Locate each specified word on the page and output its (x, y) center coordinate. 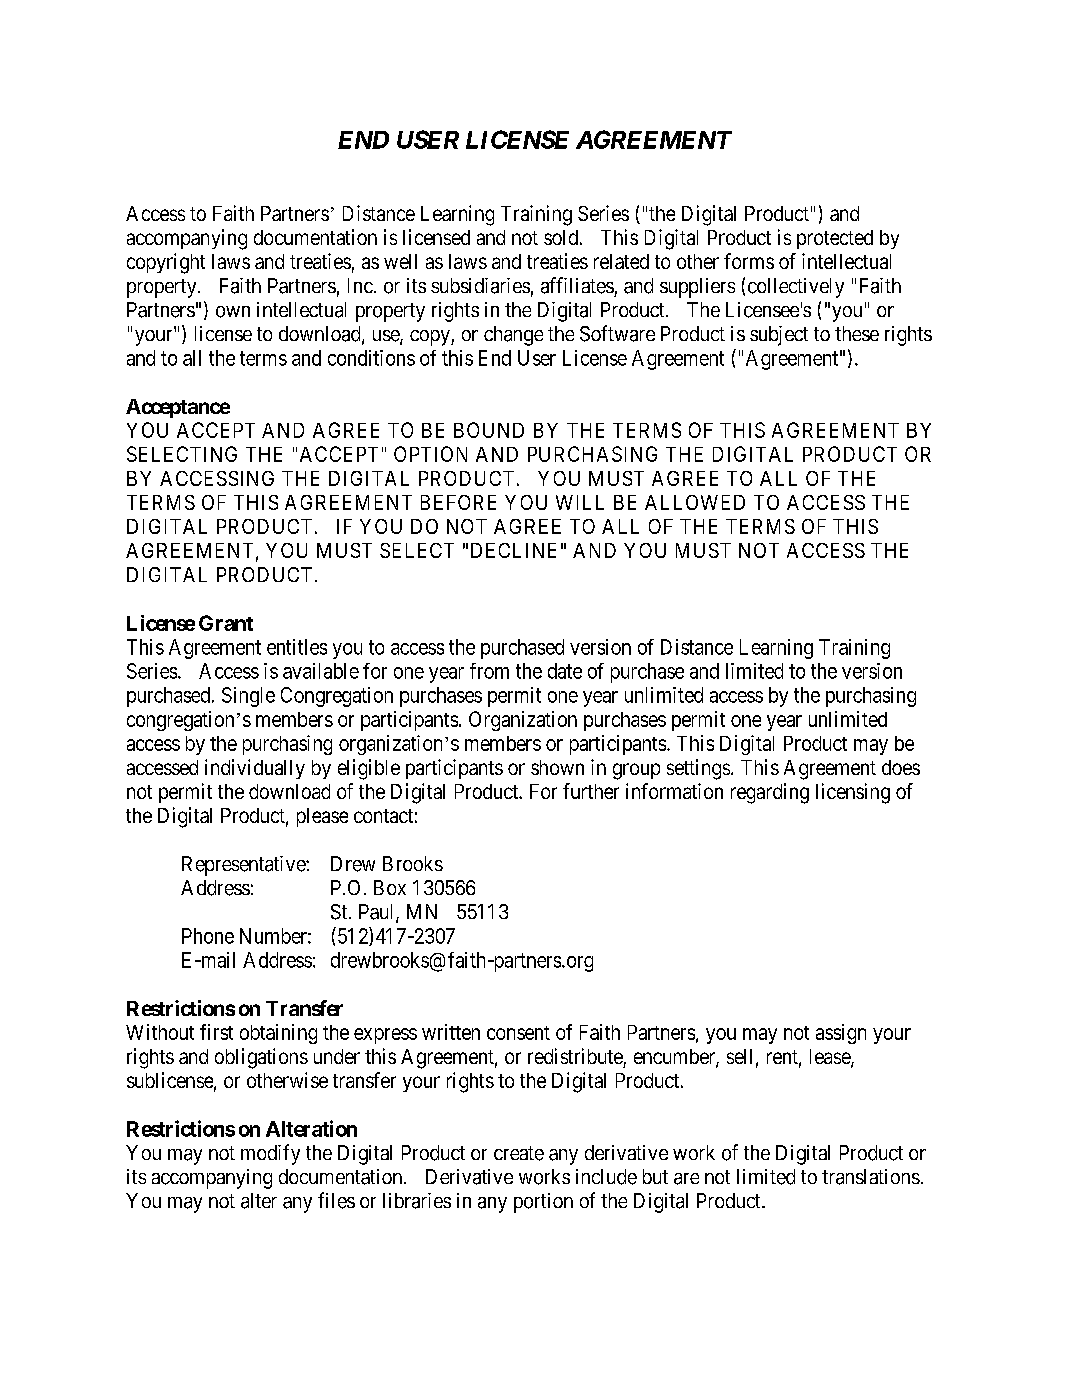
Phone (208, 936)
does (901, 767)
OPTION (430, 454)
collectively (796, 288)
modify (270, 1154)
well (400, 261)
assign (841, 1034)
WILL (580, 502)
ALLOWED (695, 502)
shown (557, 767)
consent (518, 1033)
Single (248, 697)
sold (561, 237)
